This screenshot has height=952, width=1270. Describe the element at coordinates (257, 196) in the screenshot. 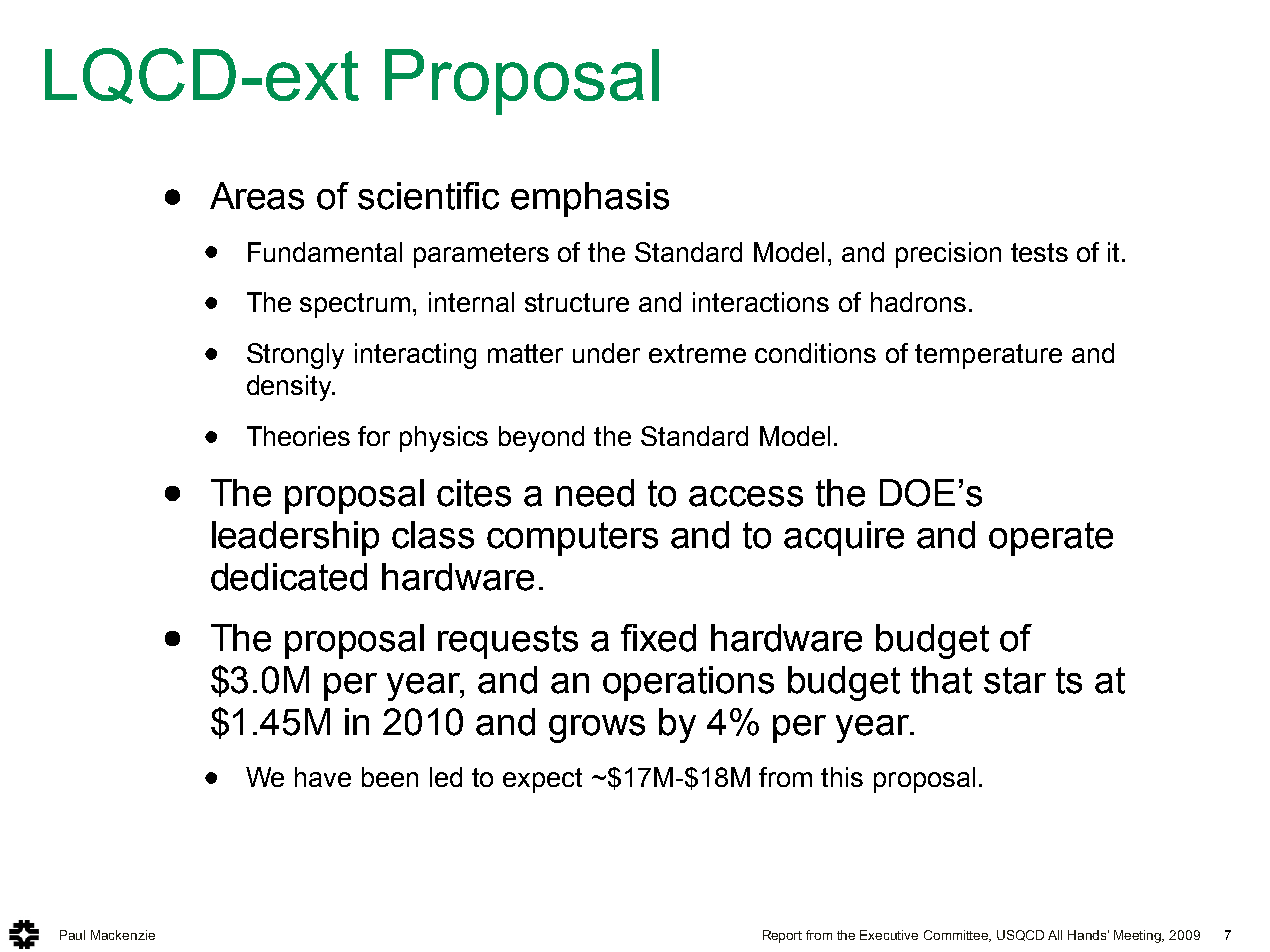

I see `Areas` at that location.
